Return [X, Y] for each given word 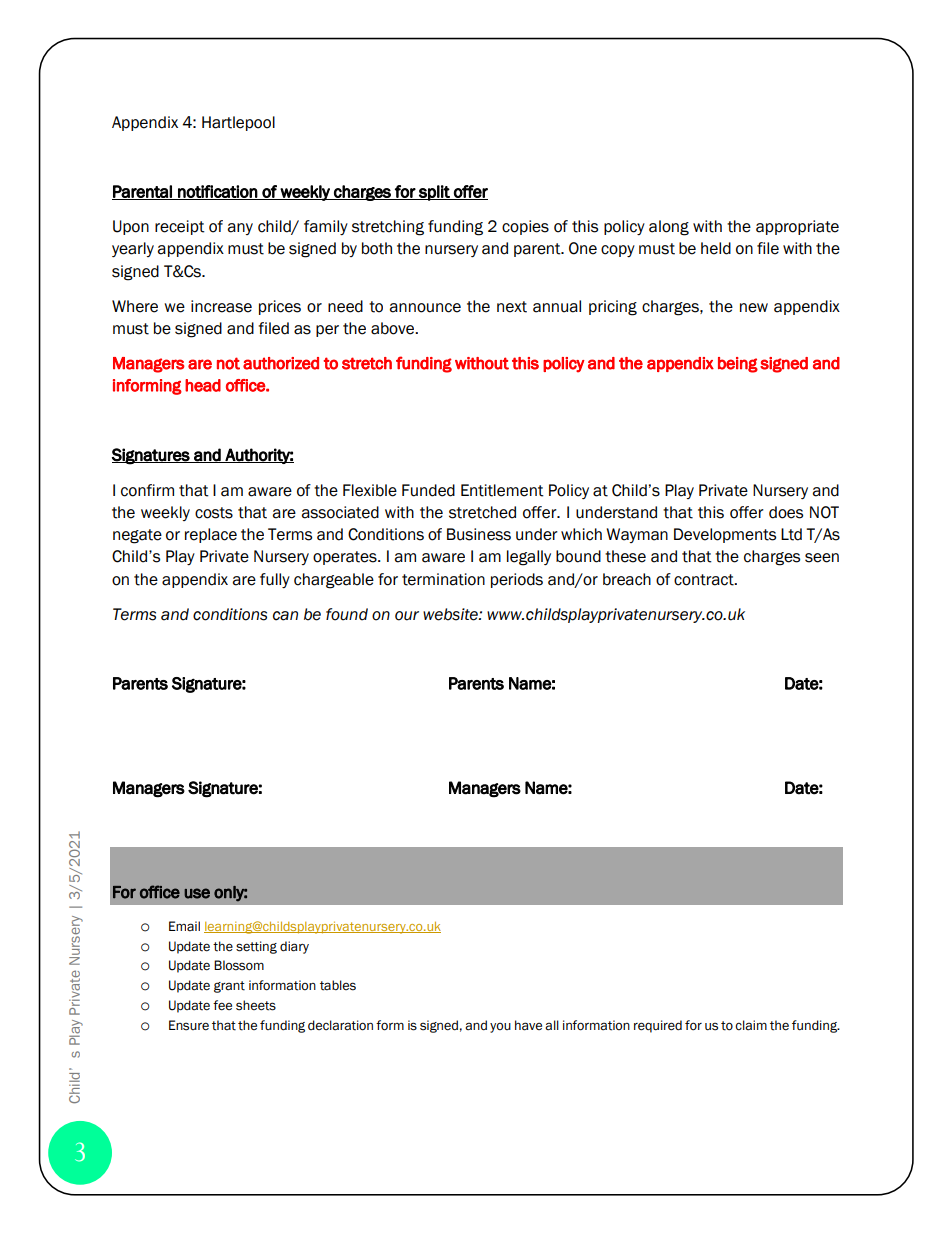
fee [222, 1005]
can [285, 616]
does [786, 512]
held [716, 248]
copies [525, 227]
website [451, 614]
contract [705, 580]
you [500, 1028]
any [240, 229]
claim [751, 1025]
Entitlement [502, 490]
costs [214, 513]
